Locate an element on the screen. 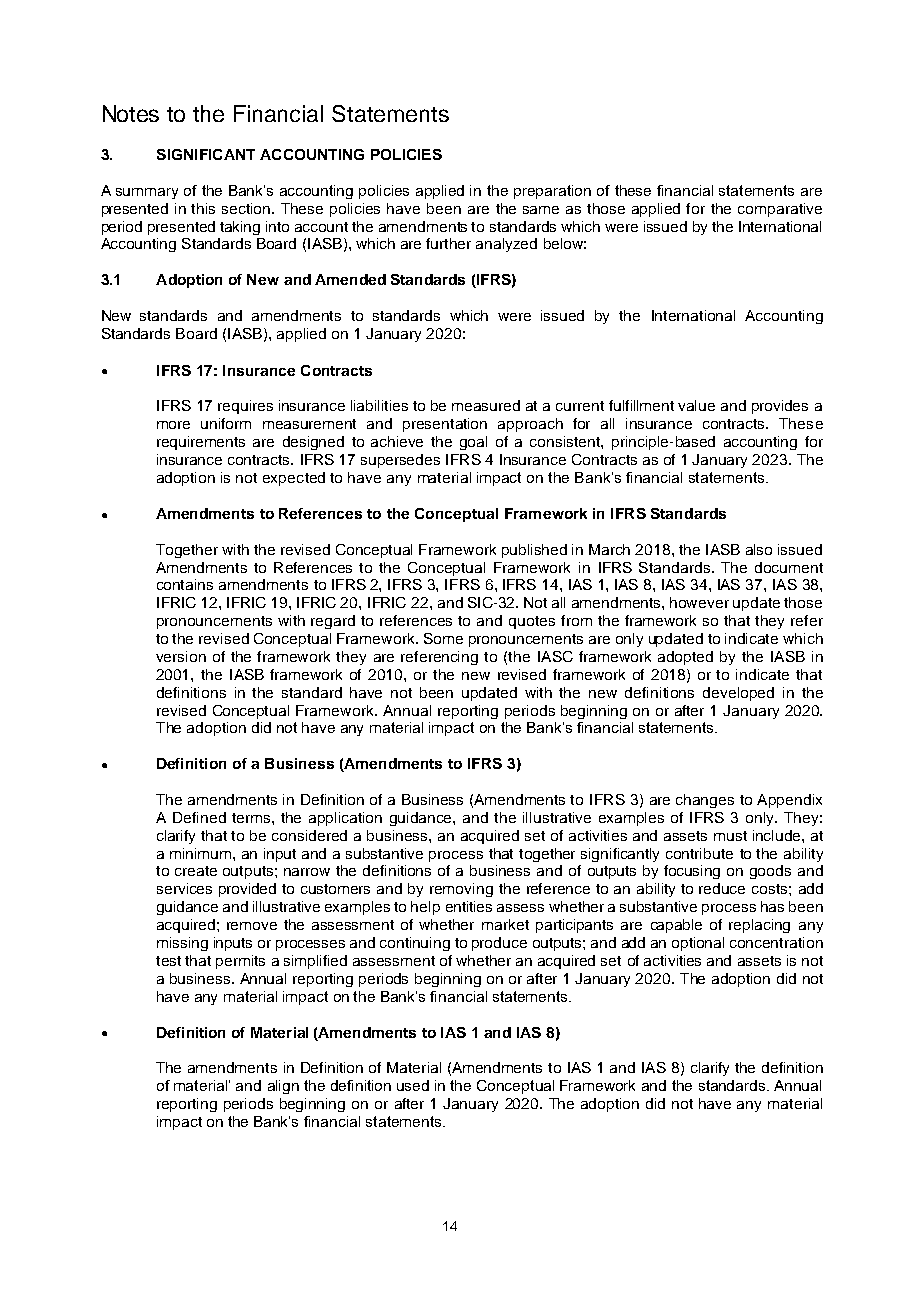  Some is located at coordinates (443, 638).
